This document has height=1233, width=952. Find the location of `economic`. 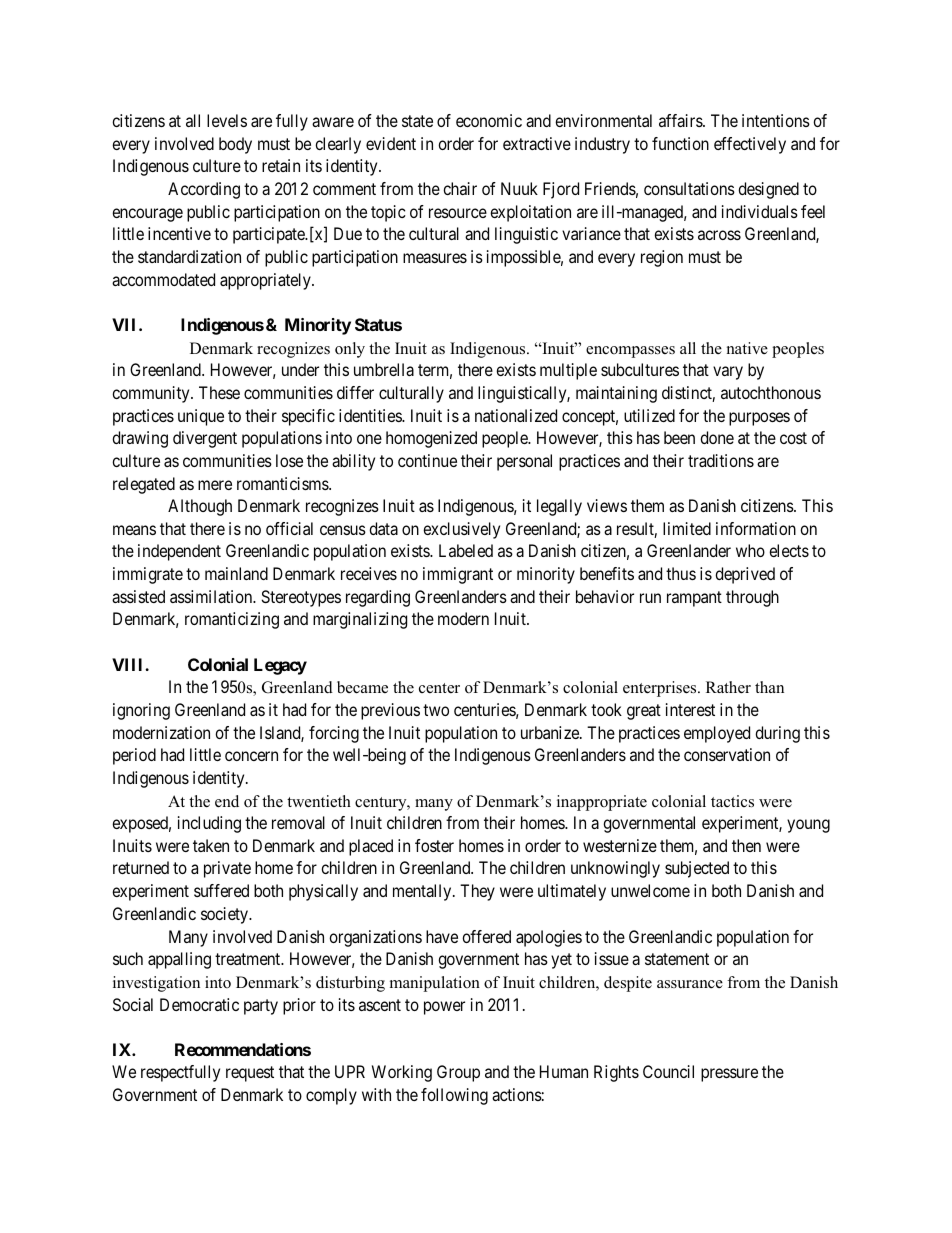

economic is located at coordinates (489, 120).
